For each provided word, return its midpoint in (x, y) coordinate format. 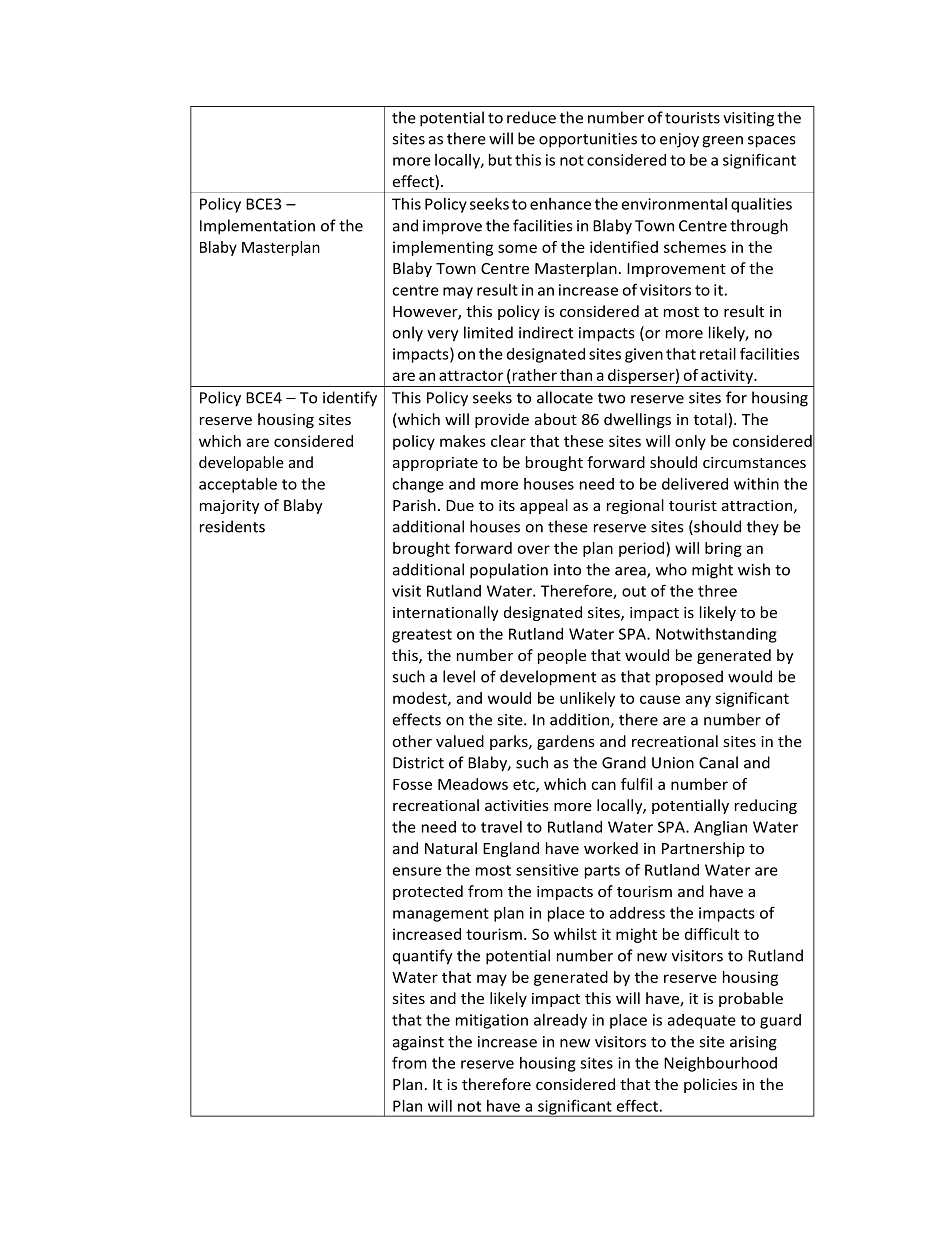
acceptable (238, 485)
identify (350, 399)
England (511, 849)
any (698, 701)
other (412, 741)
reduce (531, 117)
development (548, 678)
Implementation (257, 227)
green (722, 142)
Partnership (703, 849)
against (418, 1043)
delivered (695, 484)
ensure (417, 871)
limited (488, 332)
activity (728, 376)
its (507, 505)
